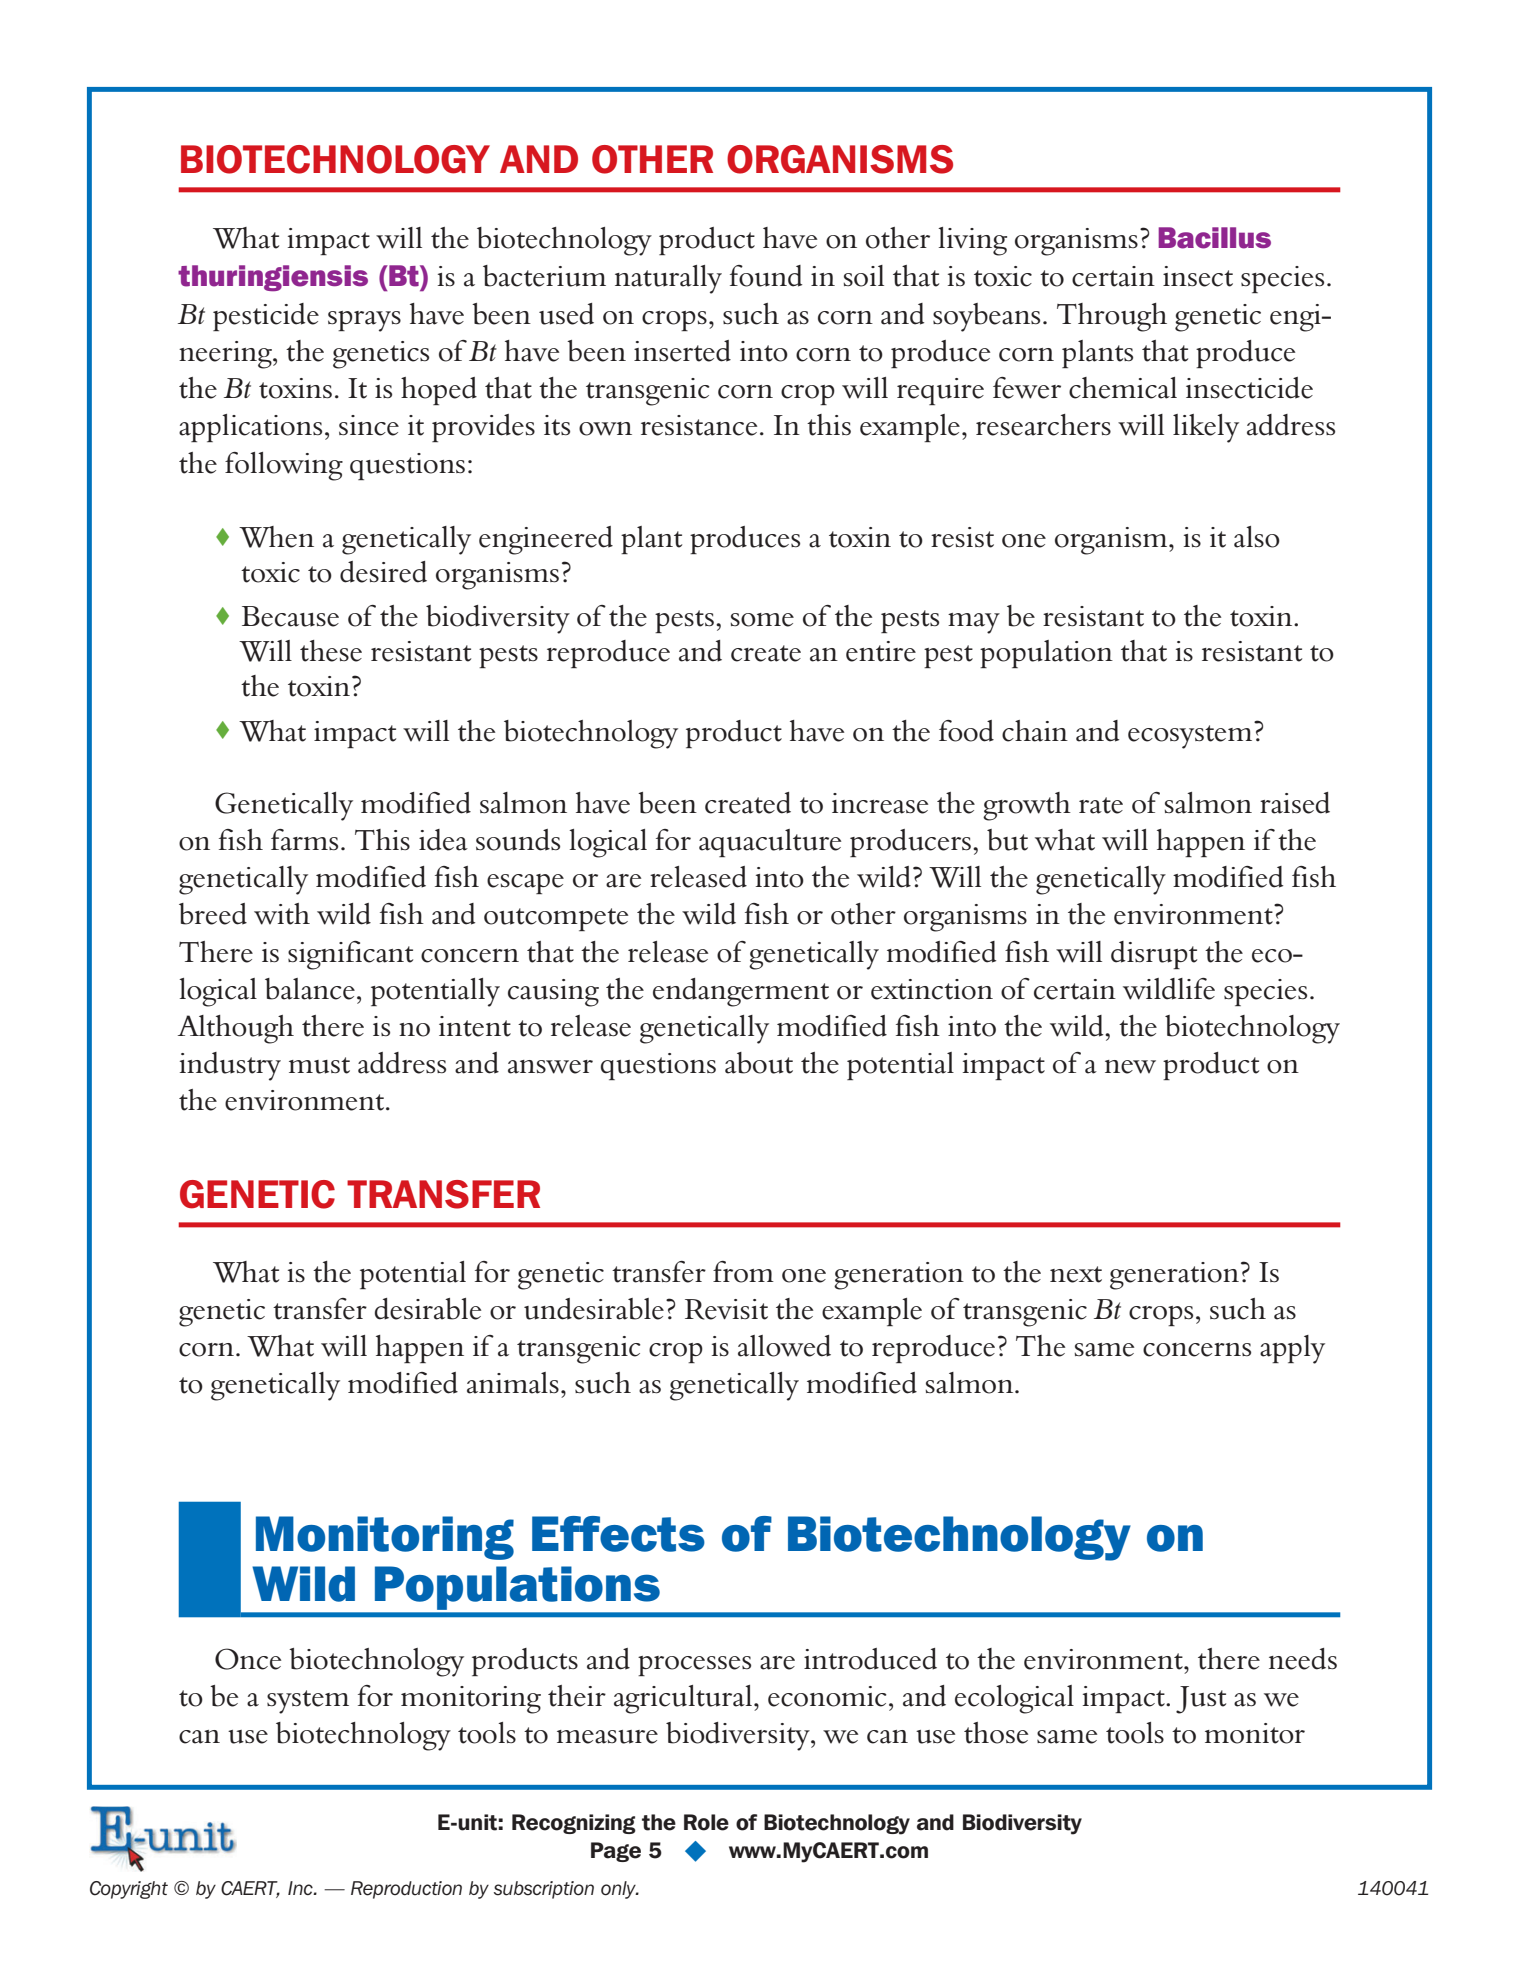 This document has height=1966, width=1519. I want to click on next, so click(1076, 1274).
